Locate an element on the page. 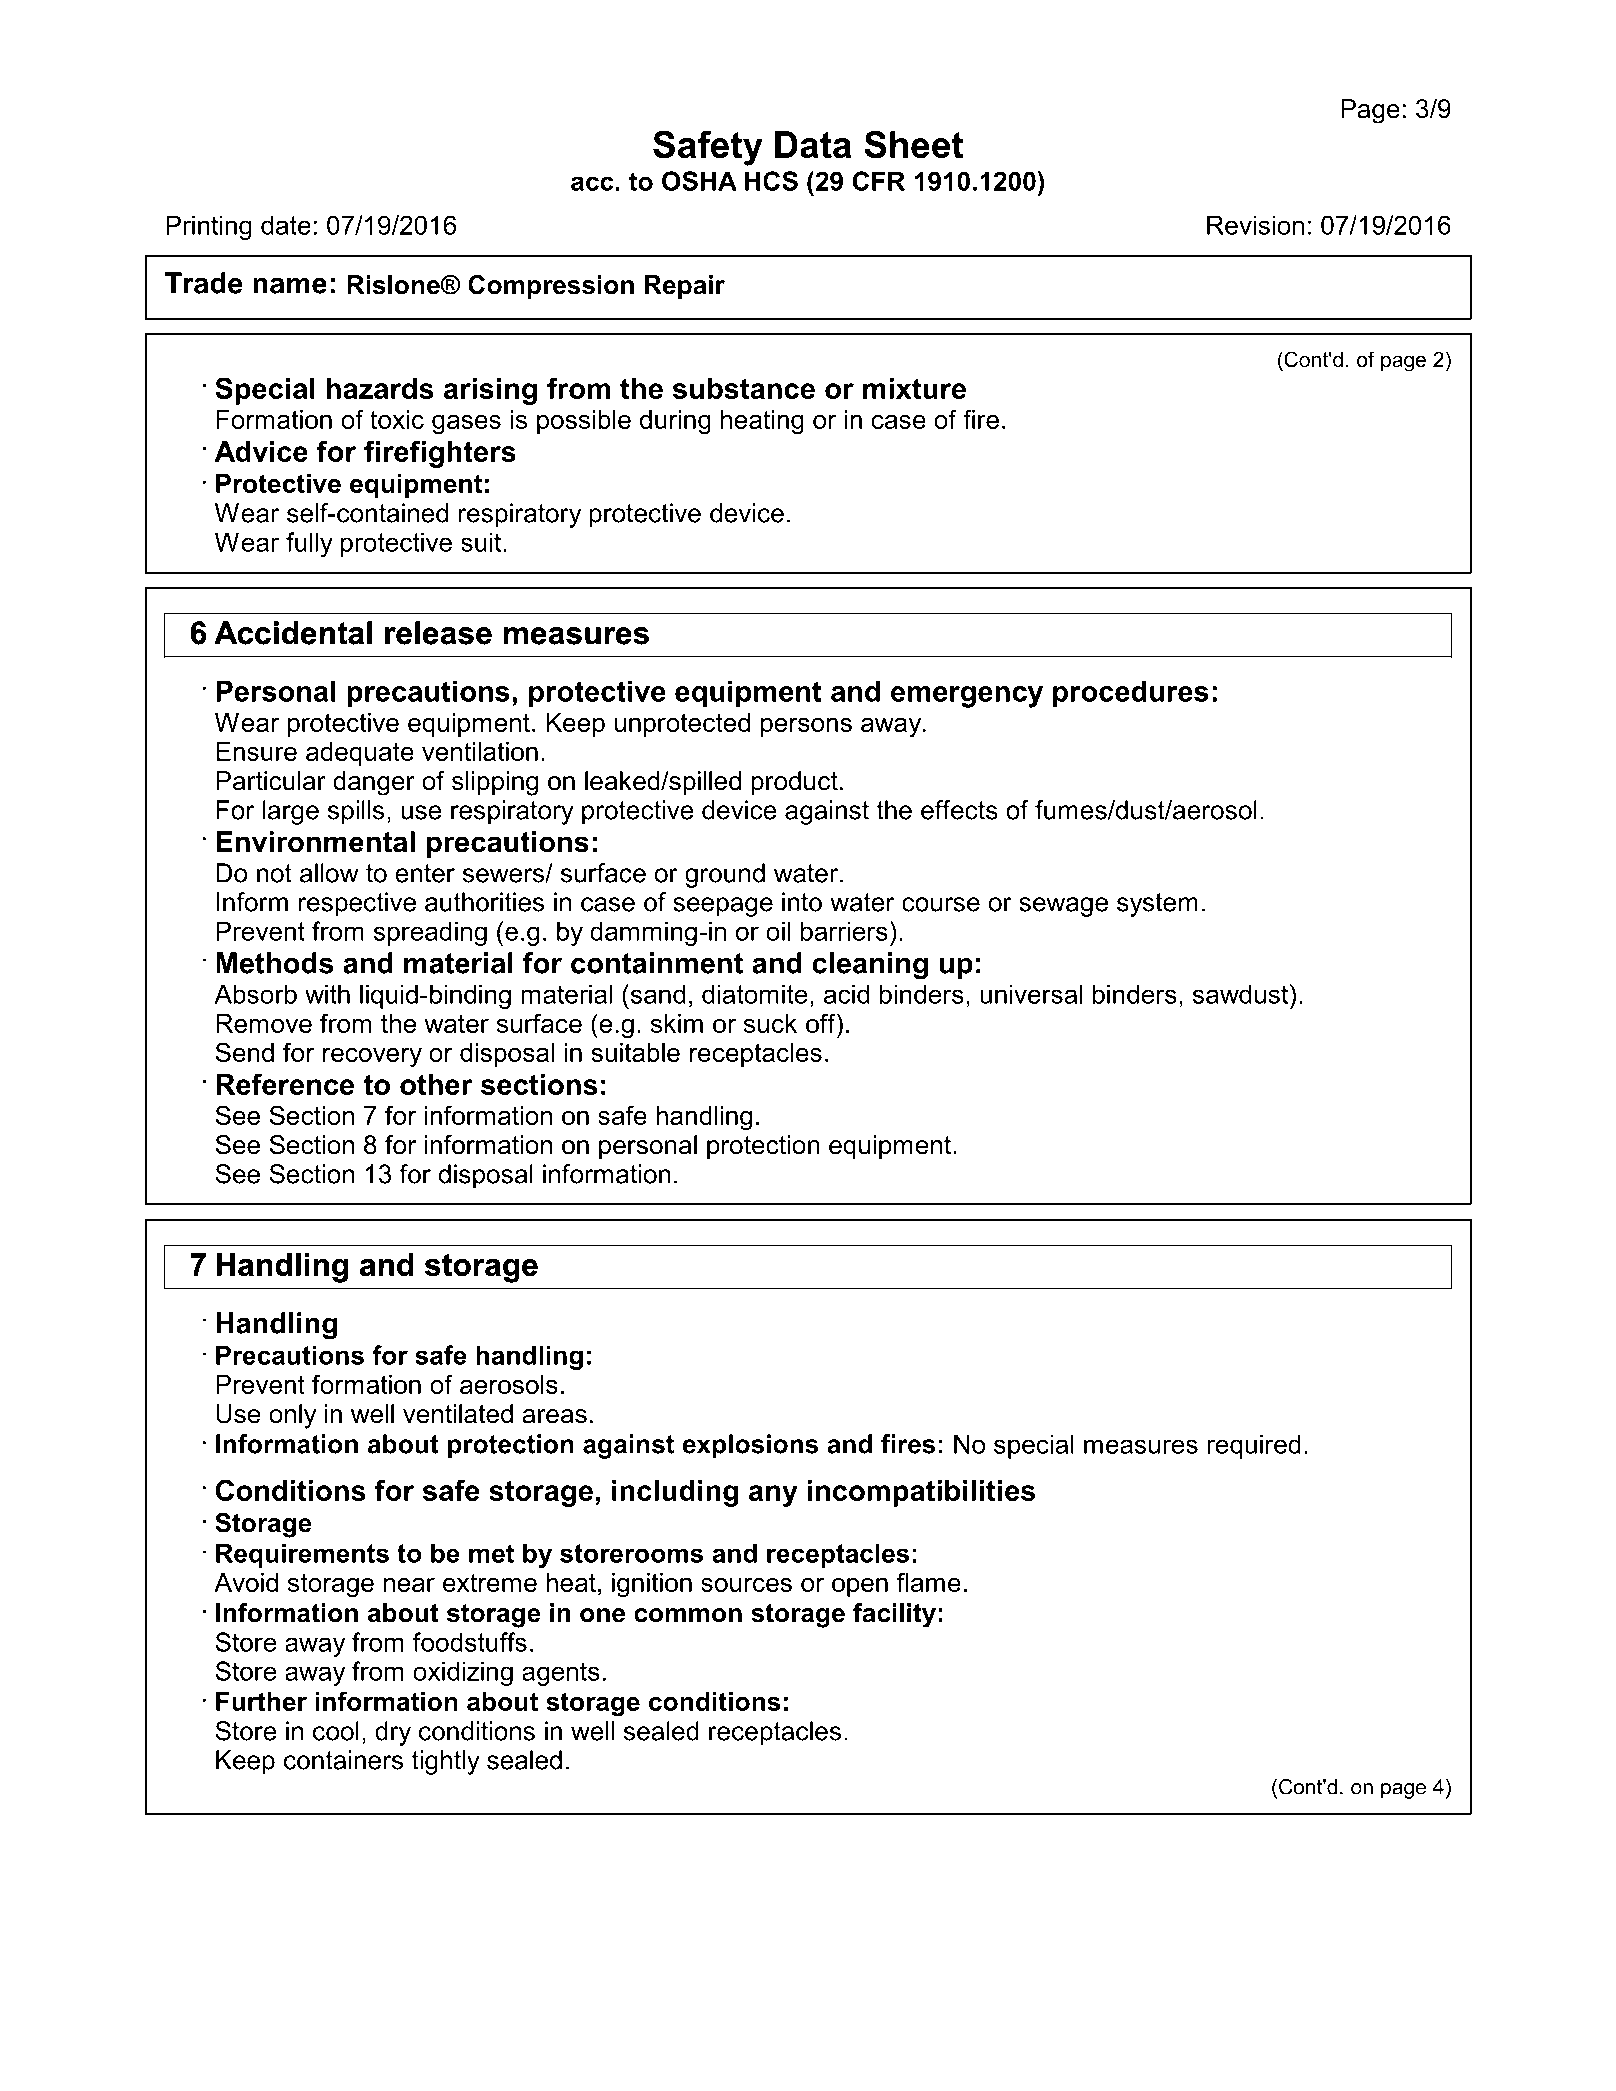 This page has height=2091, width=1616. system is located at coordinates (1157, 905).
